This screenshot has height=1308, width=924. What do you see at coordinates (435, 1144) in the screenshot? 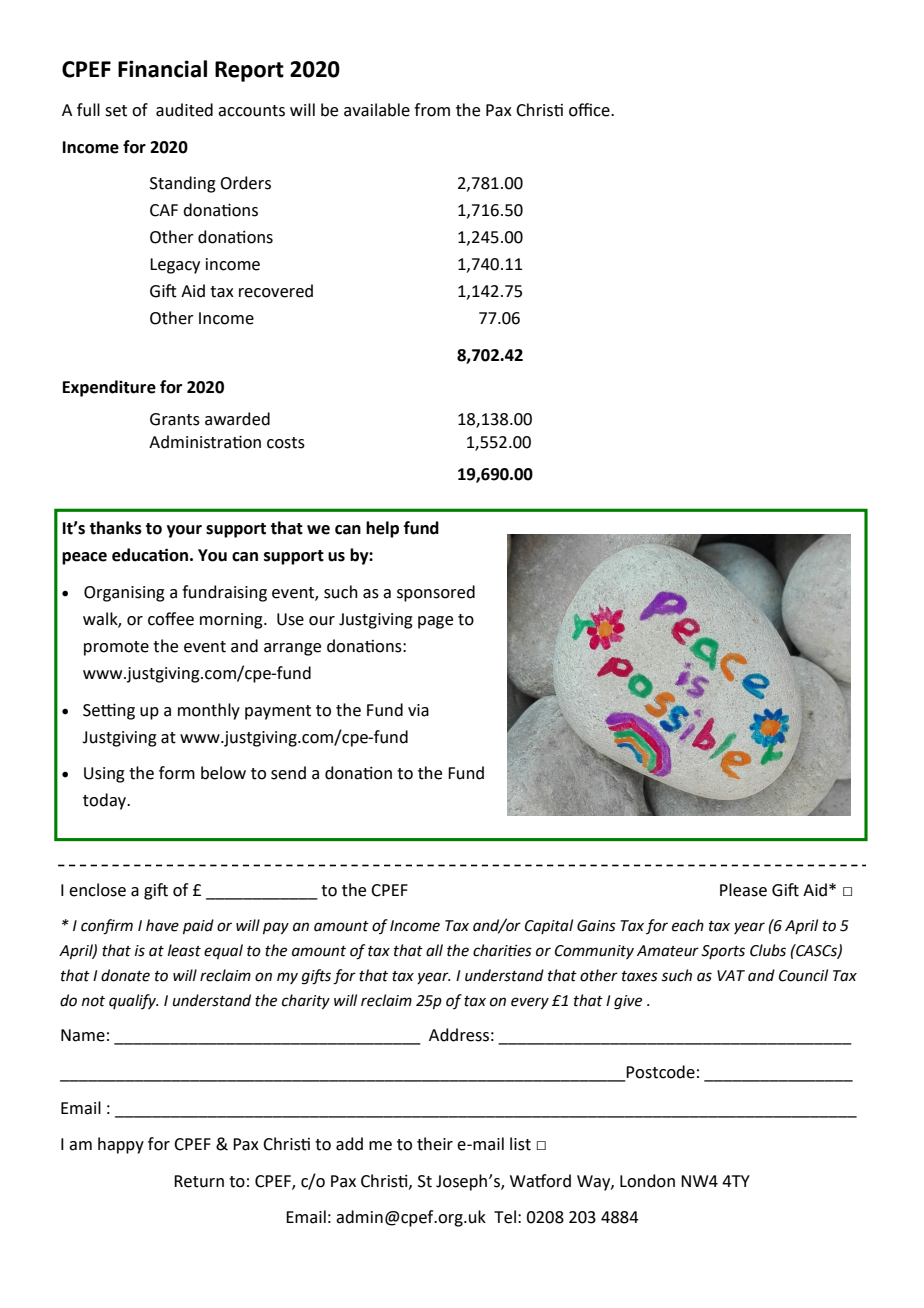
I see `their` at bounding box center [435, 1144].
